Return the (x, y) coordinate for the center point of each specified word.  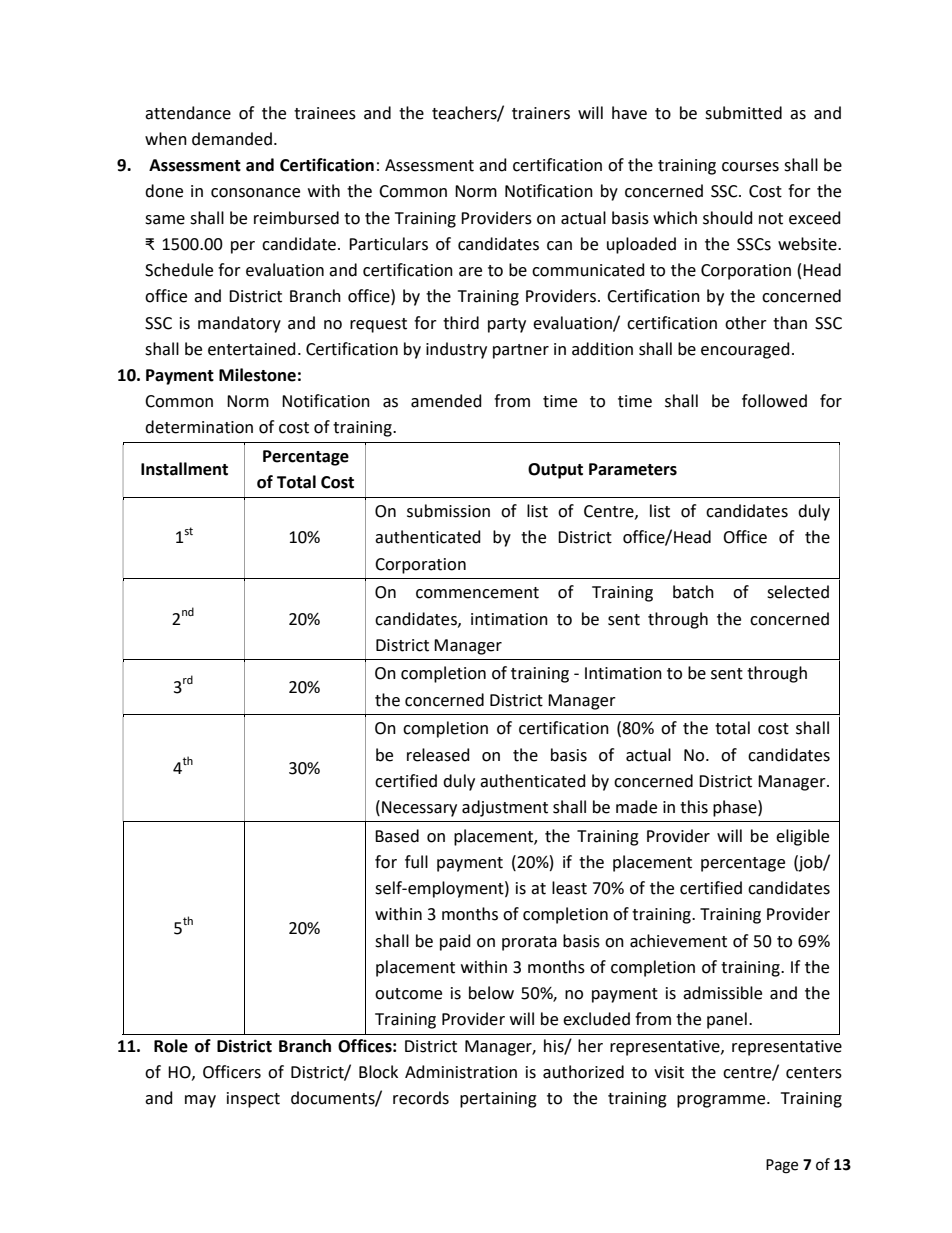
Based (397, 836)
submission (448, 511)
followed (774, 401)
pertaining (498, 1100)
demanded (232, 139)
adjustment (505, 808)
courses (750, 167)
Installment (184, 469)
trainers (541, 113)
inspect (253, 1100)
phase (736, 808)
